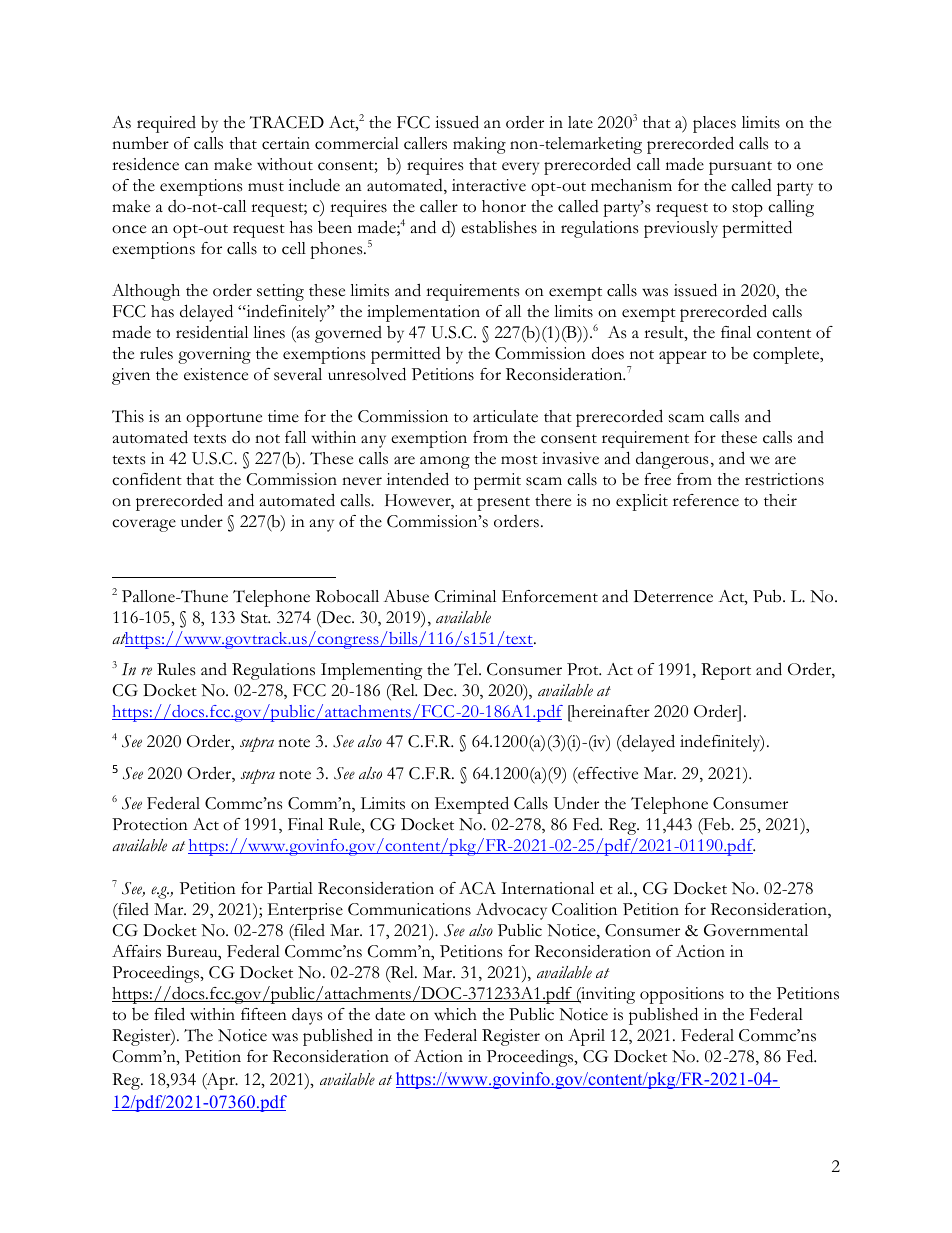 The height and width of the screenshot is (1233, 952). Describe the element at coordinates (465, 596) in the screenshot. I see `Criminal` at that location.
